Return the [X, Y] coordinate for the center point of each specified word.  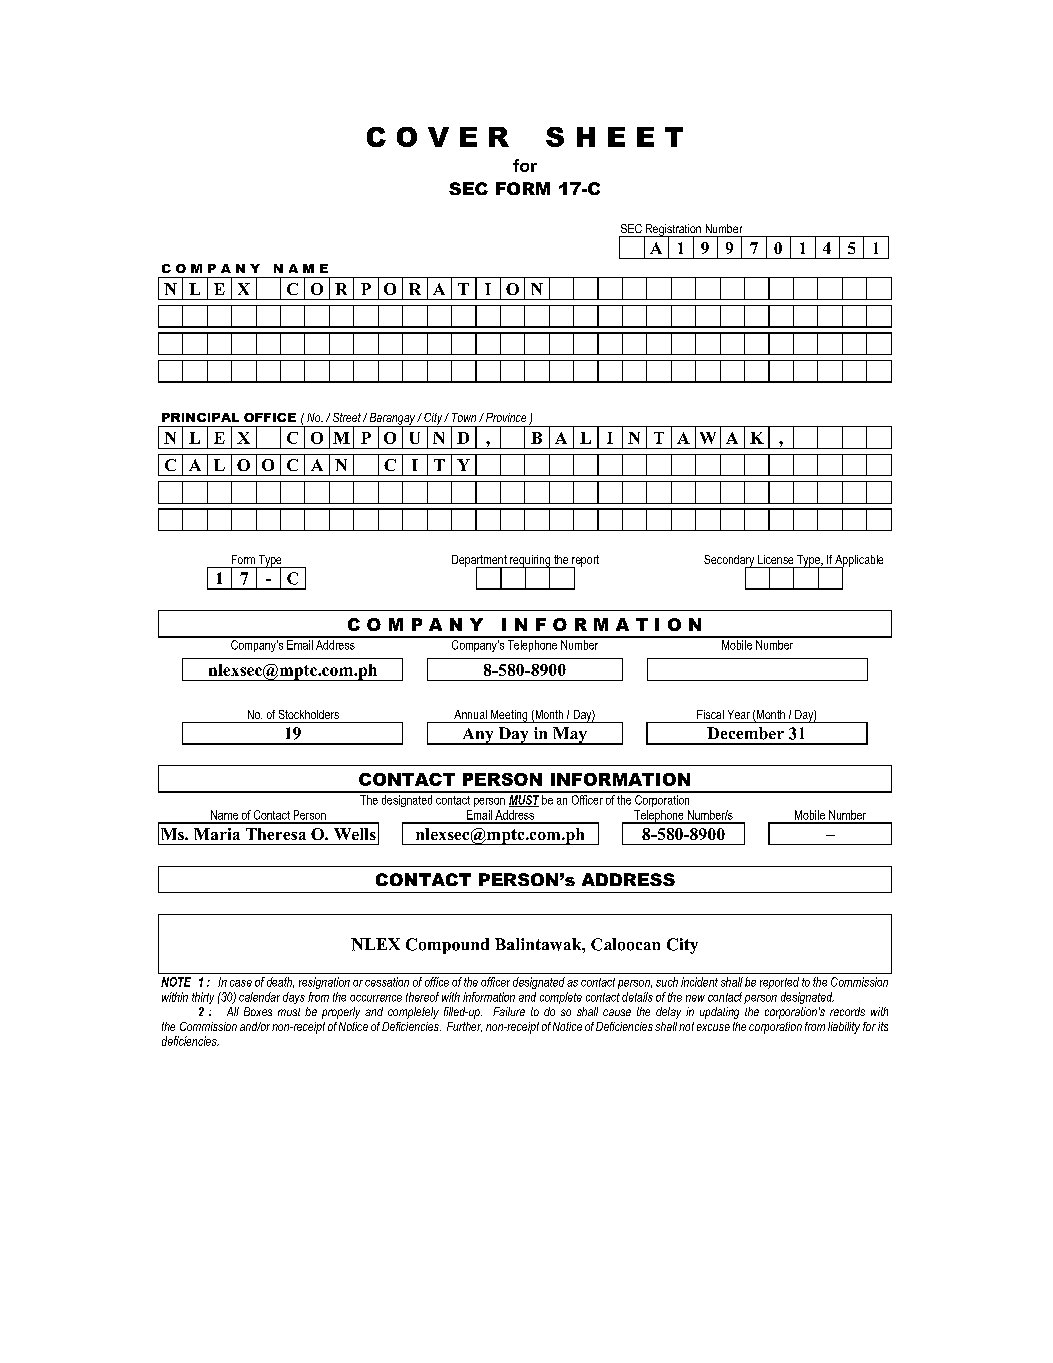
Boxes [258, 1011]
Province [504, 417]
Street [347, 417]
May [570, 736]
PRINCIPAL [200, 417]
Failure [509, 1011]
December [745, 733]
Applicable [858, 562]
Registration [673, 231]
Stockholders [309, 714]
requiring [530, 562]
